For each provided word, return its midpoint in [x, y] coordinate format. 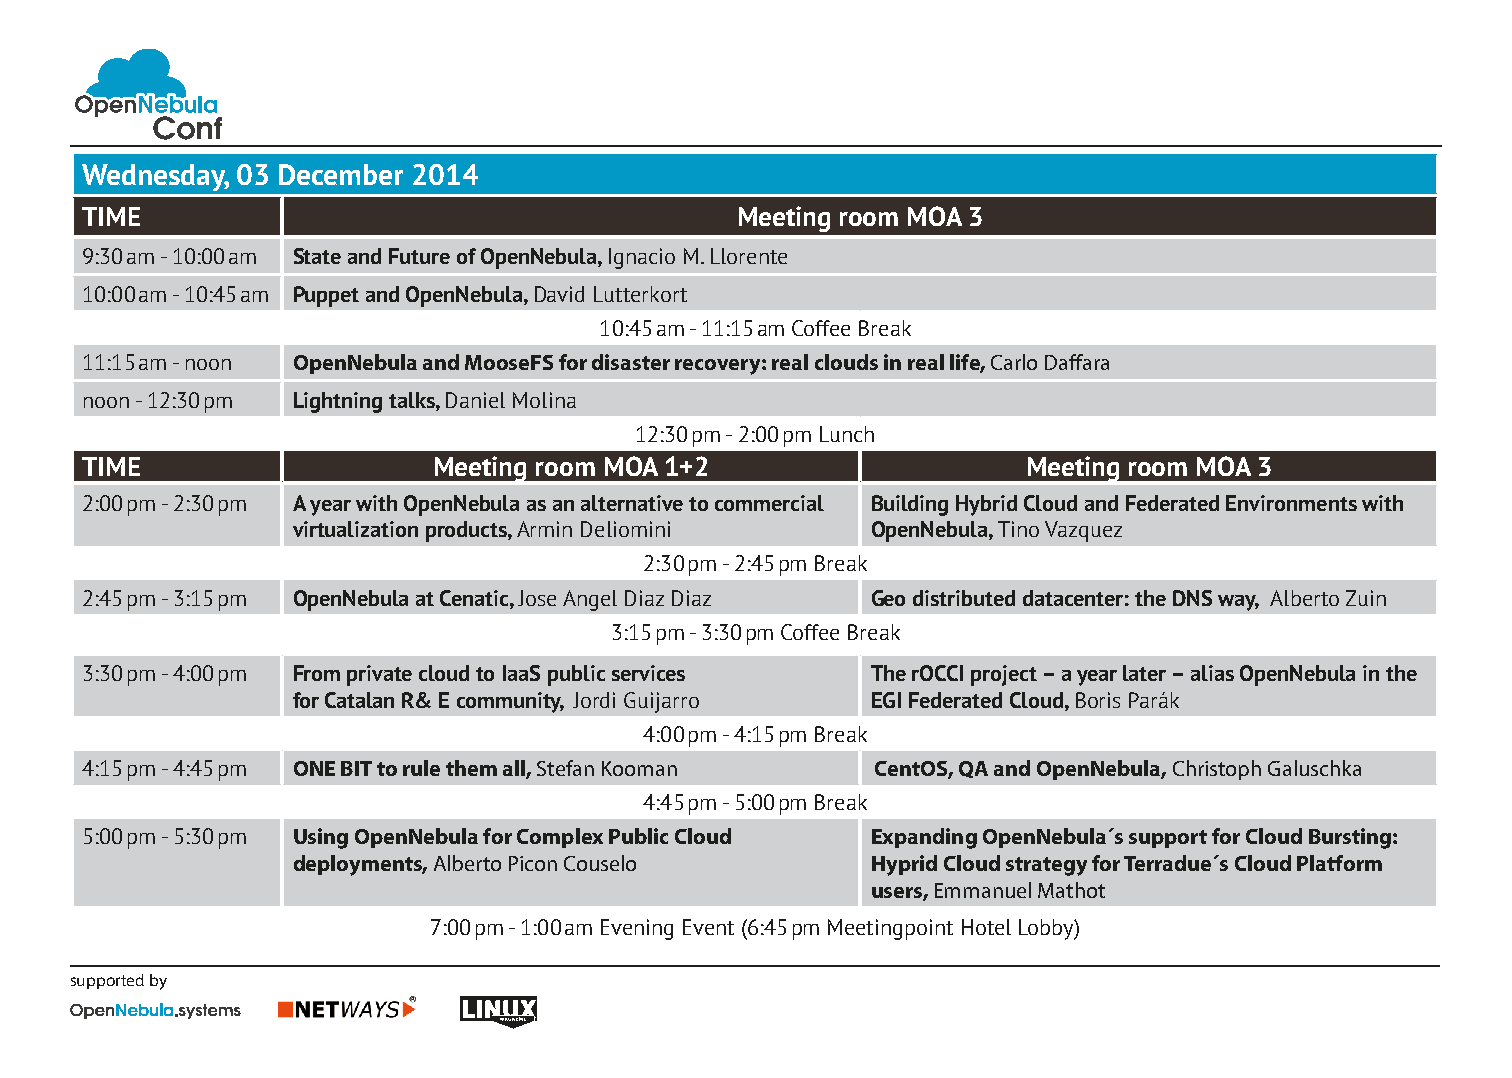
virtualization [355, 529]
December [341, 174]
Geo [888, 598]
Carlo [1014, 362]
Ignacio [642, 258]
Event [708, 927]
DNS [1192, 598]
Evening [637, 929]
